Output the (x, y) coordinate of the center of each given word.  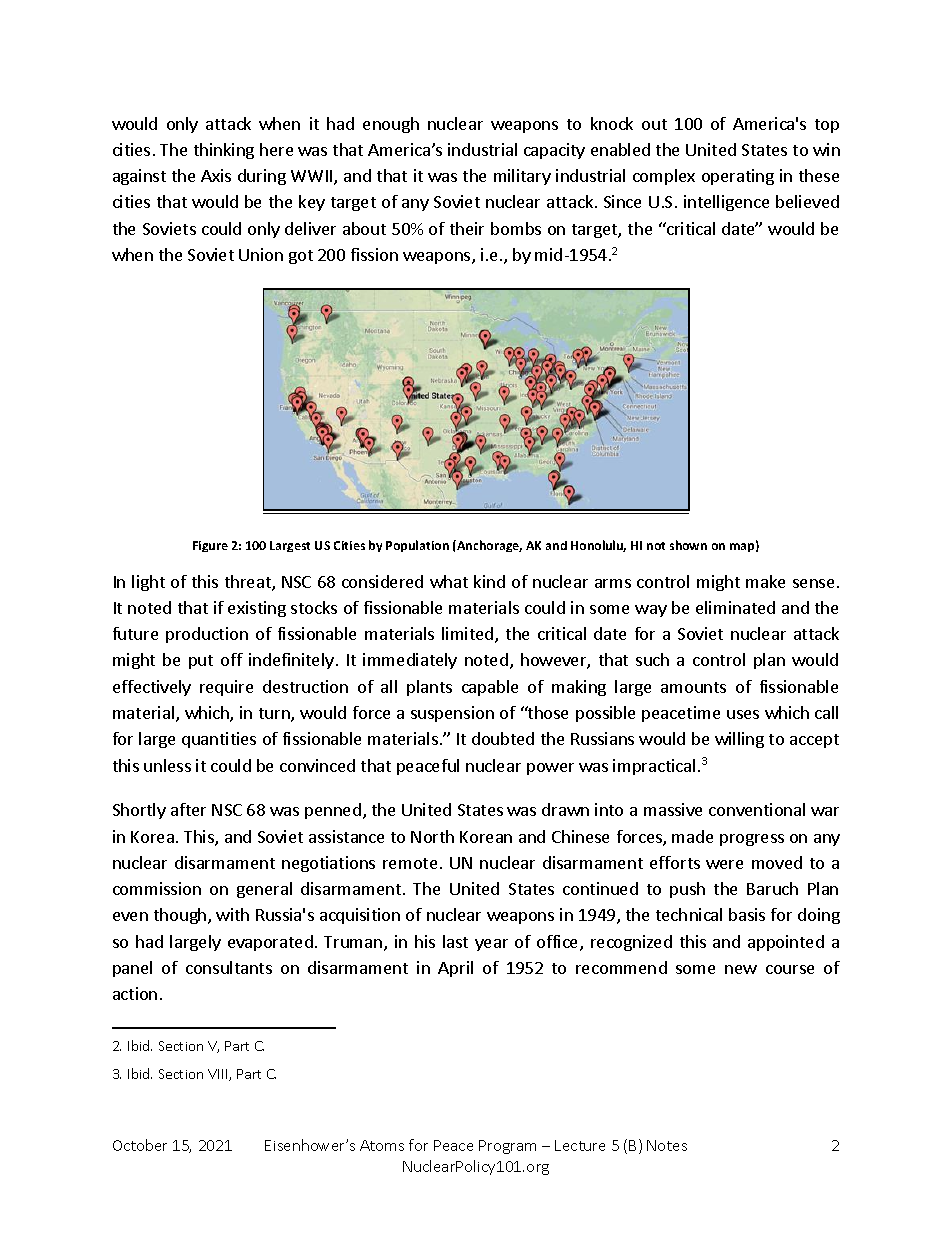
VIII (219, 1075)
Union (261, 254)
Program (507, 1147)
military (522, 177)
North (432, 836)
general (264, 890)
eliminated (735, 607)
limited (469, 635)
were (724, 864)
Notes (667, 1145)
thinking (224, 151)
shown (688, 545)
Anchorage (488, 546)
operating (738, 177)
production (207, 635)
